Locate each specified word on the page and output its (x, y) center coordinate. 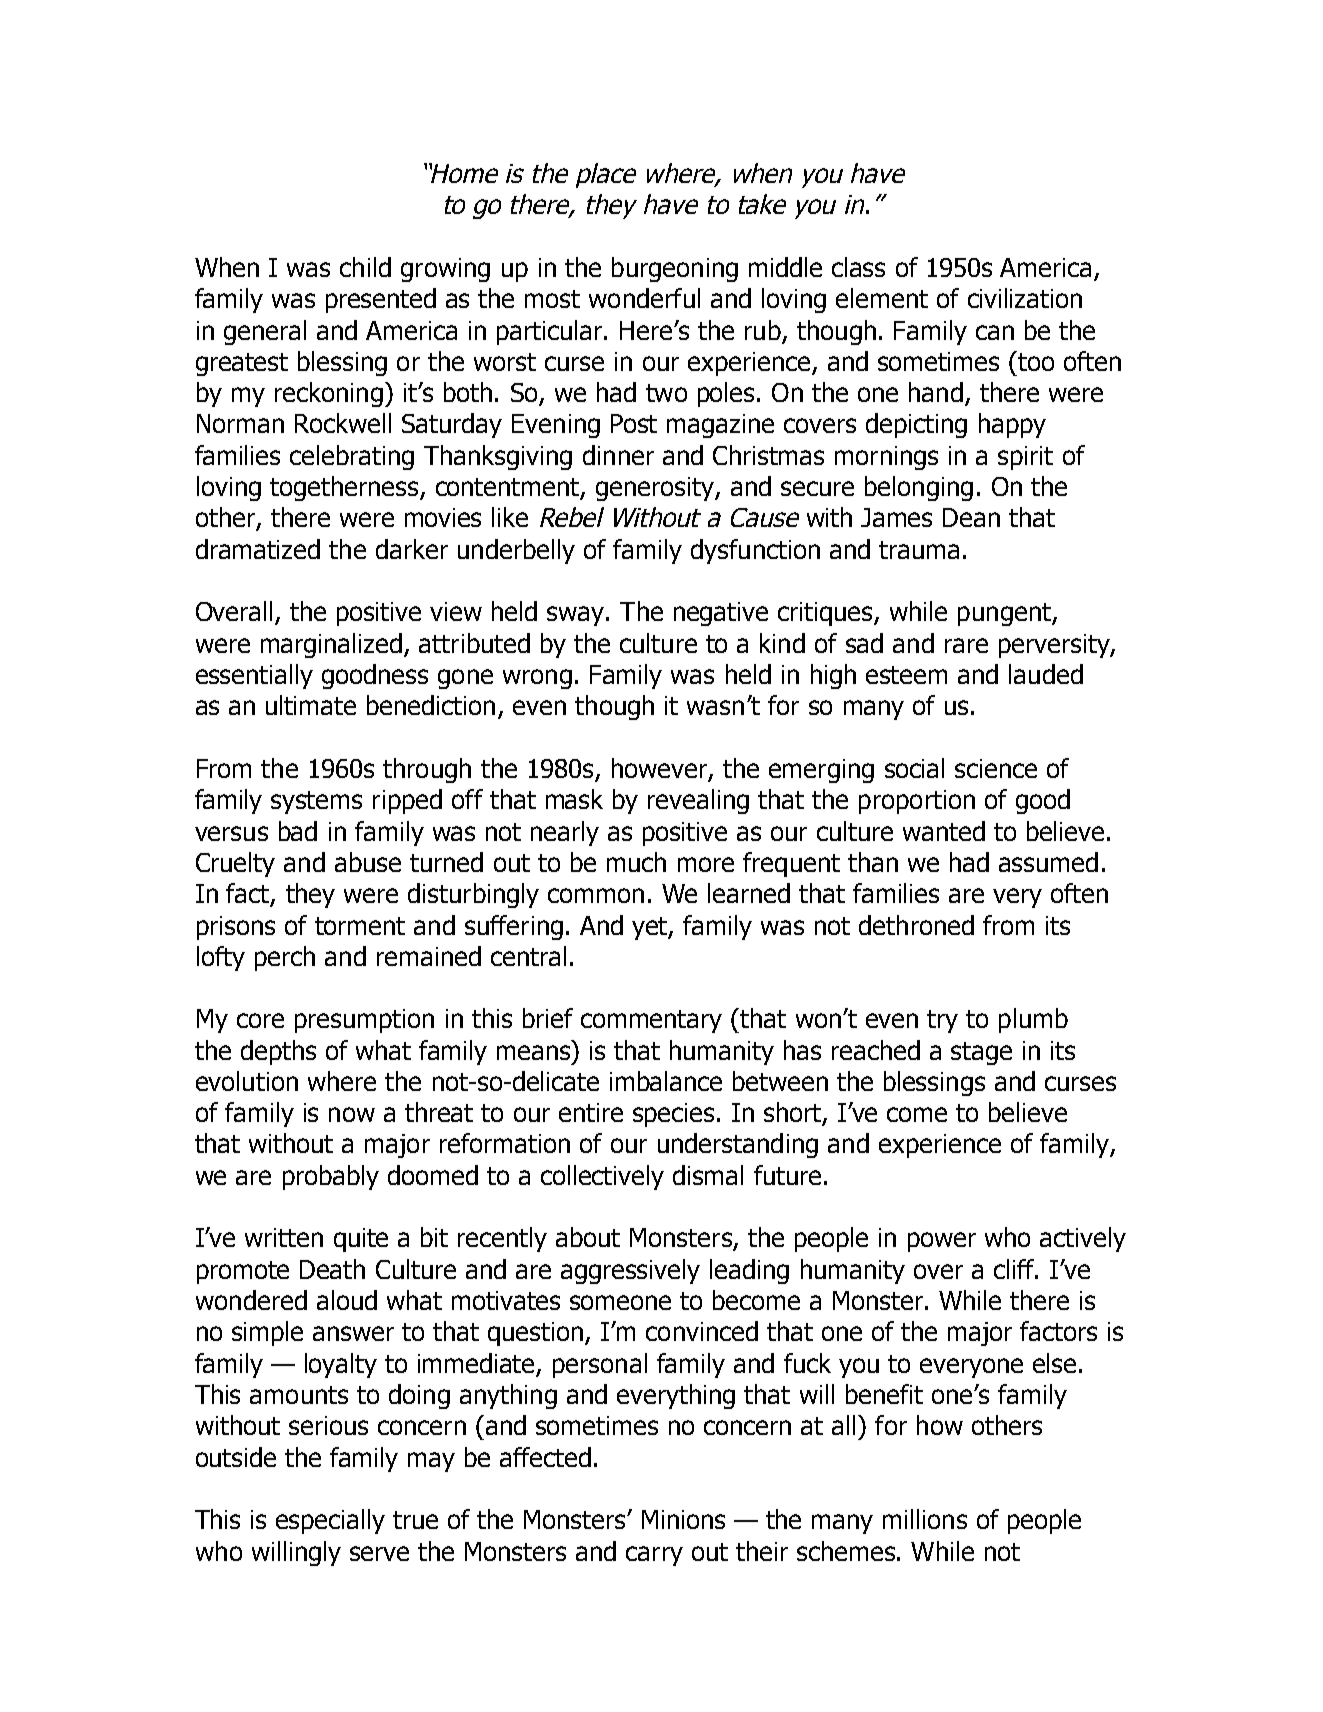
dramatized (258, 549)
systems (316, 802)
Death (332, 1269)
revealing (698, 801)
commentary (651, 1021)
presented (381, 300)
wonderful (644, 298)
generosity (656, 489)
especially (330, 1521)
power (942, 1242)
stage (981, 1053)
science (996, 768)
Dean (971, 517)
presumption (364, 1021)
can (995, 332)
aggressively (630, 1271)
